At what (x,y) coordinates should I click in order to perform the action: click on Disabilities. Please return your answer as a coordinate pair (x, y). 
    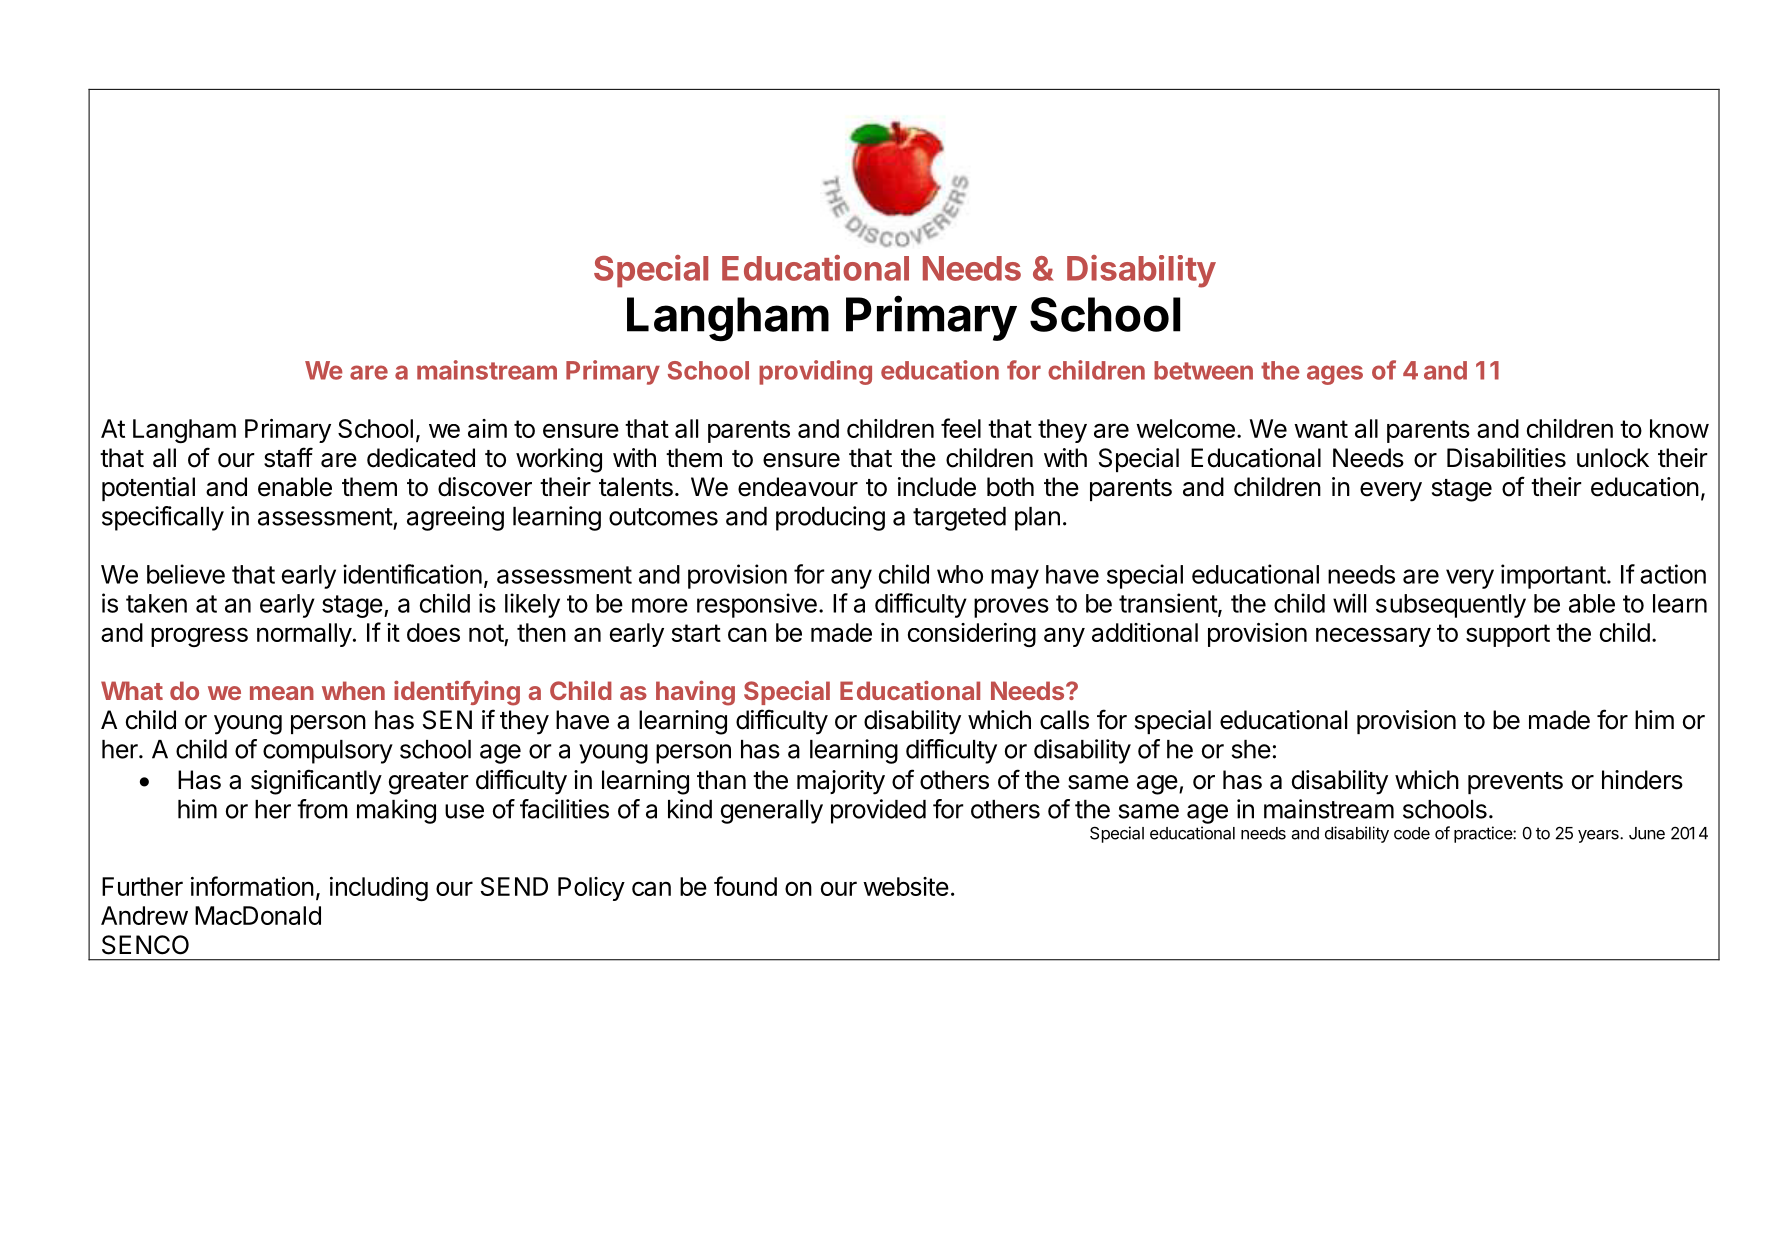
    Looking at the image, I should click on (1506, 458).
